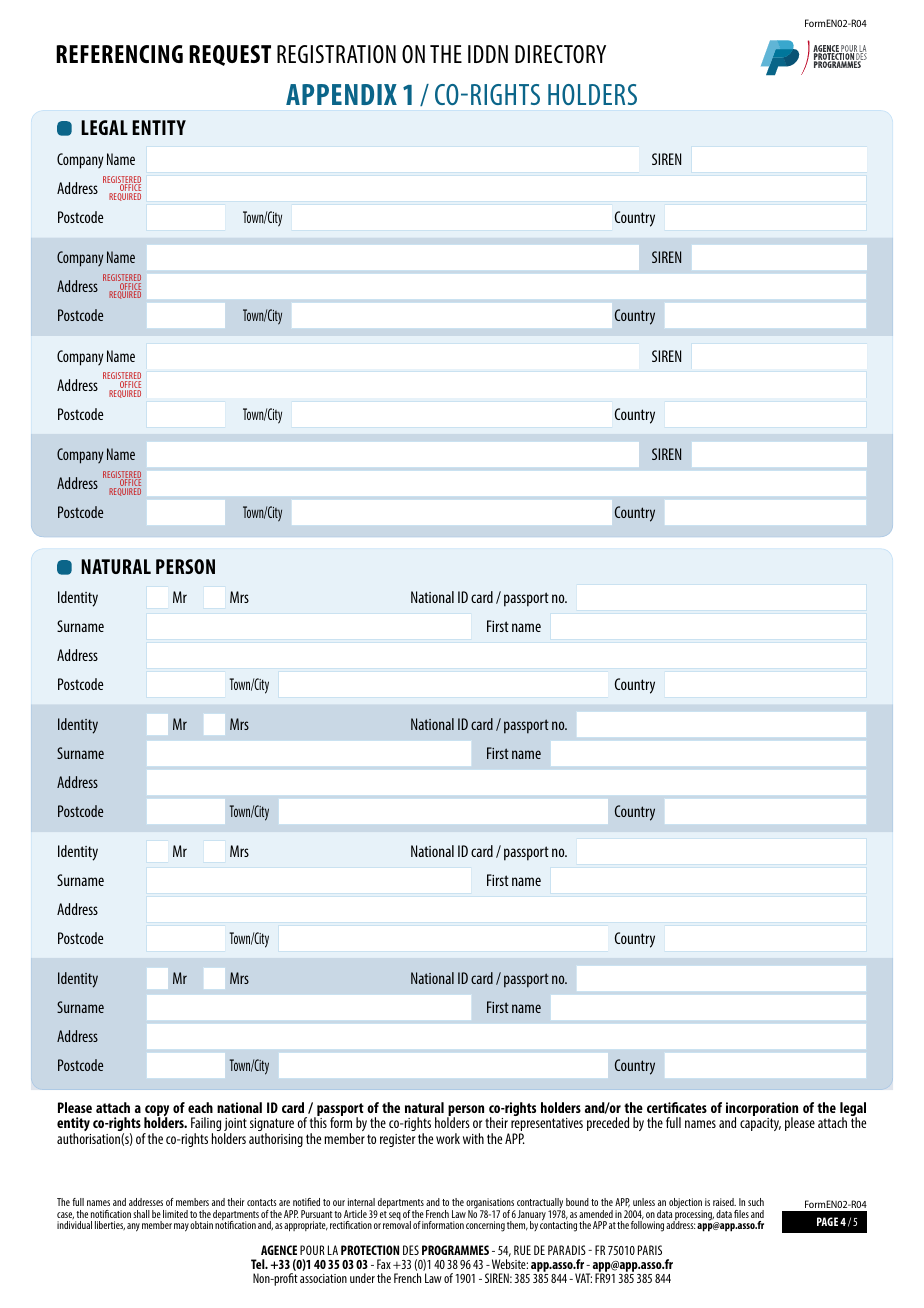 The height and width of the document is (1308, 924). I want to click on REFERENCING, so click(119, 54).
